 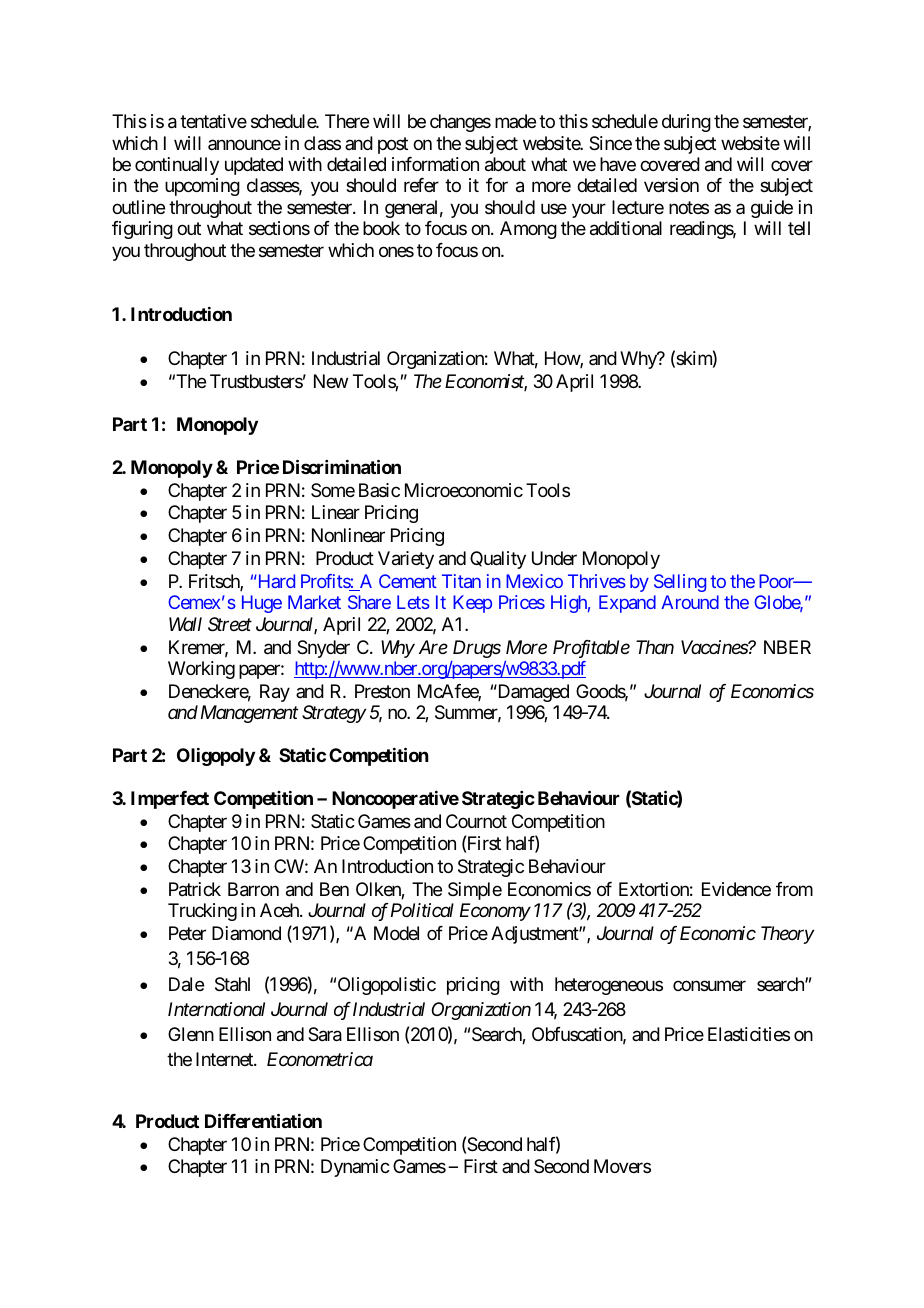 I want to click on updated, so click(x=254, y=166).
